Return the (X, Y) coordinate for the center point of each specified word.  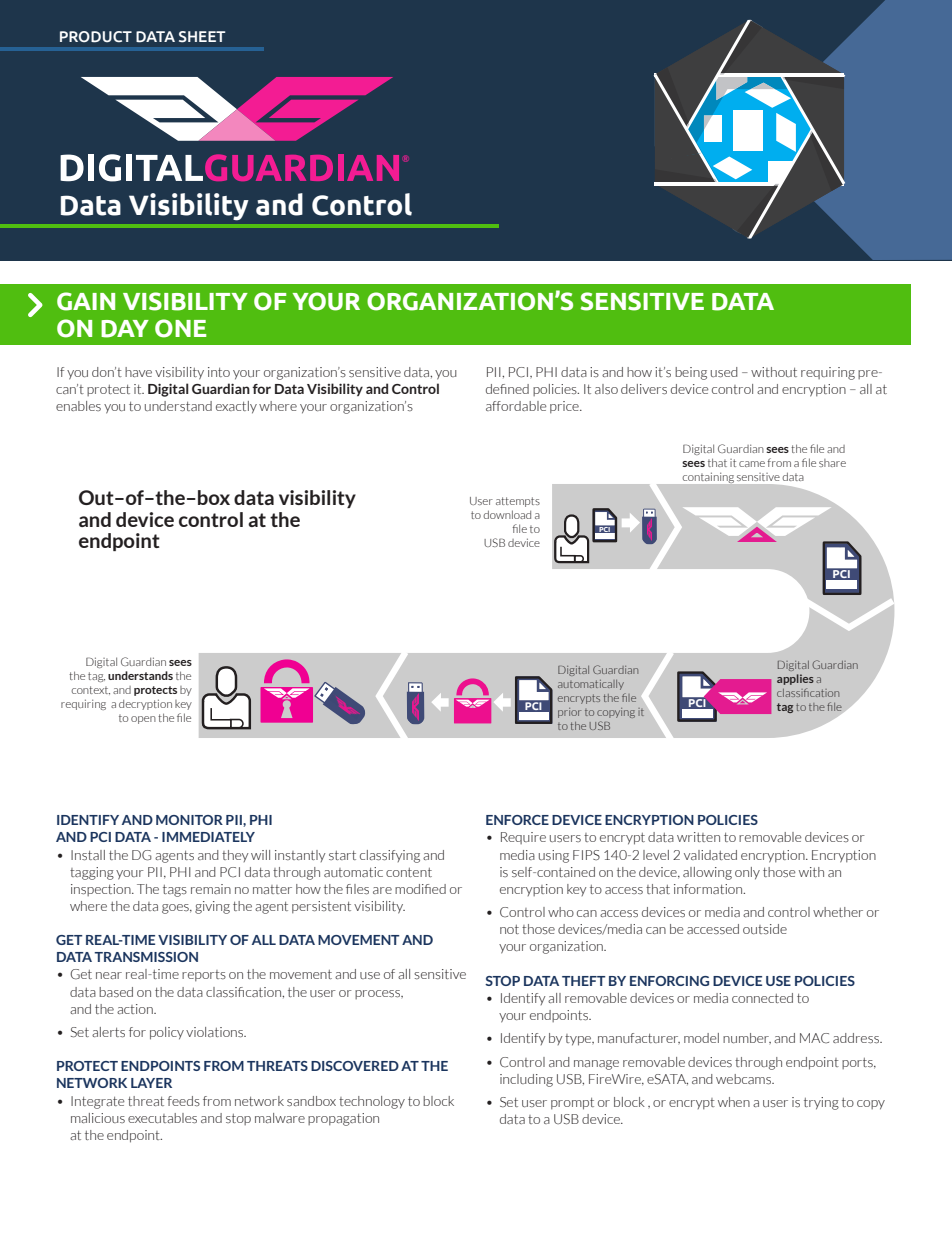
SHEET (202, 37)
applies (795, 679)
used (724, 372)
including (526, 1080)
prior (569, 713)
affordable (516, 406)
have (138, 372)
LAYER (151, 1083)
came (752, 464)
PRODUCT (96, 37)
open (143, 720)
